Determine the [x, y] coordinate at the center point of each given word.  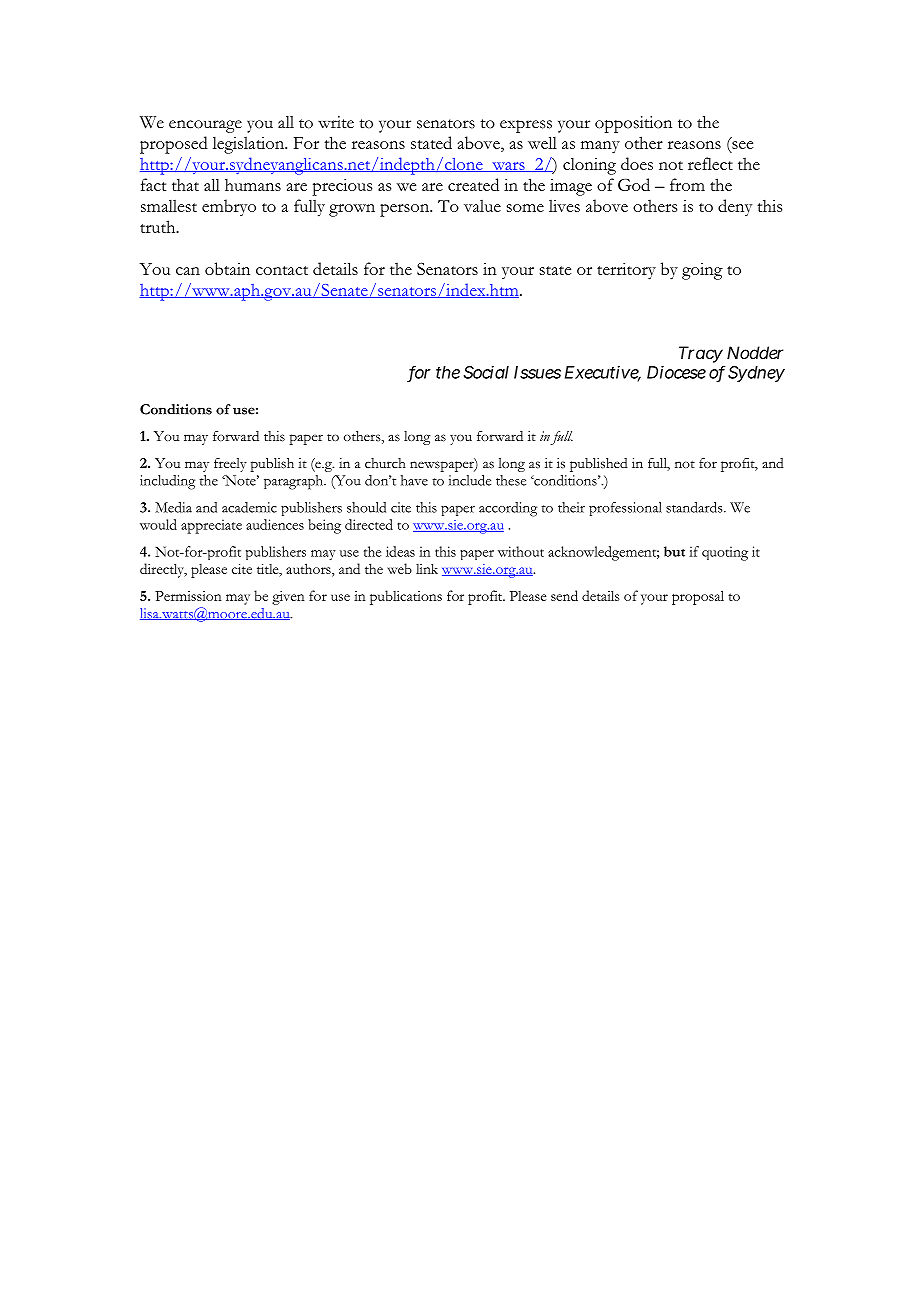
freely [230, 465]
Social [486, 372]
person [406, 210]
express [526, 126]
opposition [633, 124]
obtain [227, 268]
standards [695, 507]
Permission [188, 596]
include [470, 480]
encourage [205, 126]
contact [282, 270]
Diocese [676, 372]
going [702, 271]
